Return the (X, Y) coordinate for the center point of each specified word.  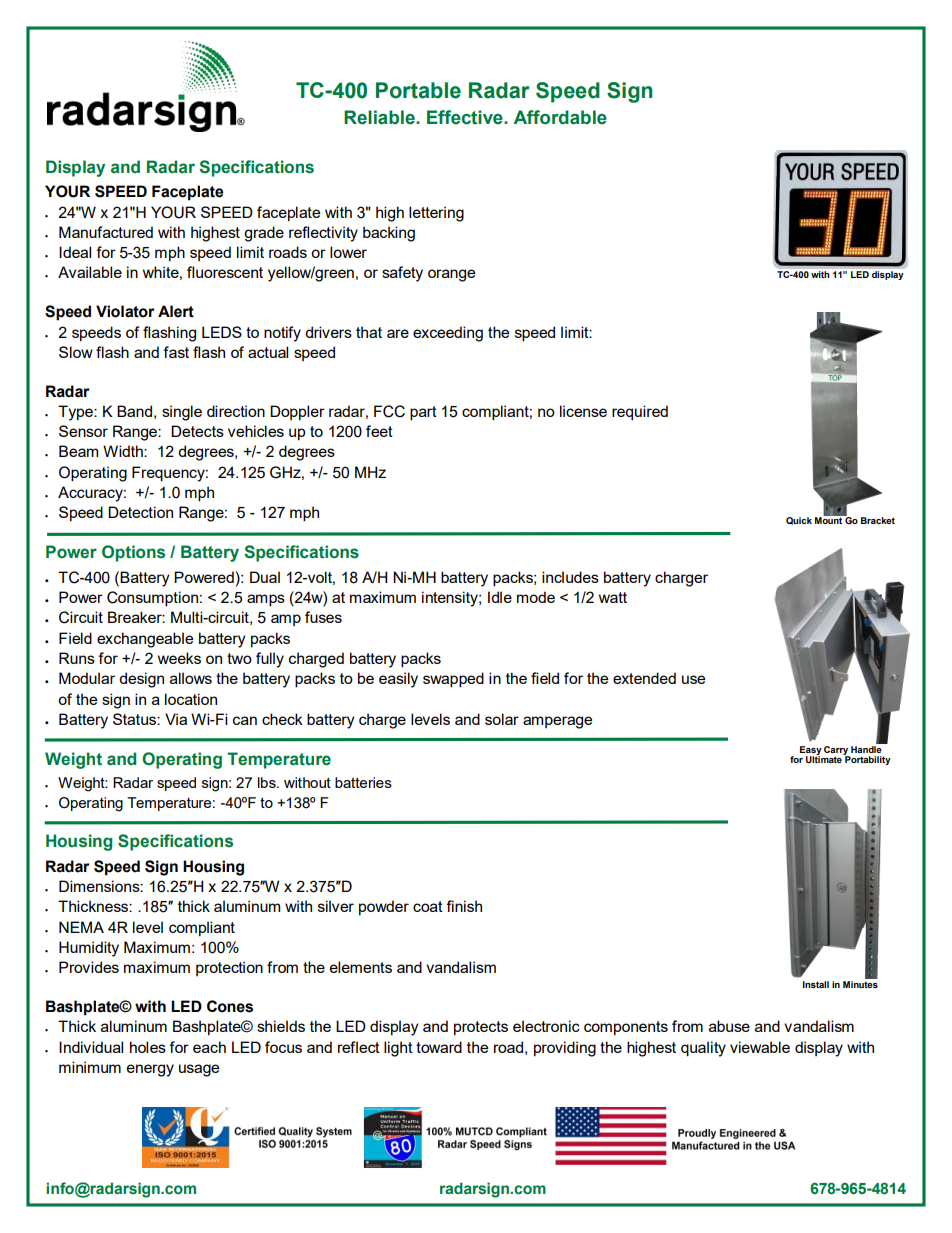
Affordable (560, 117)
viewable (760, 1047)
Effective (466, 117)
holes (148, 1047)
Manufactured (106, 232)
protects (481, 1028)
